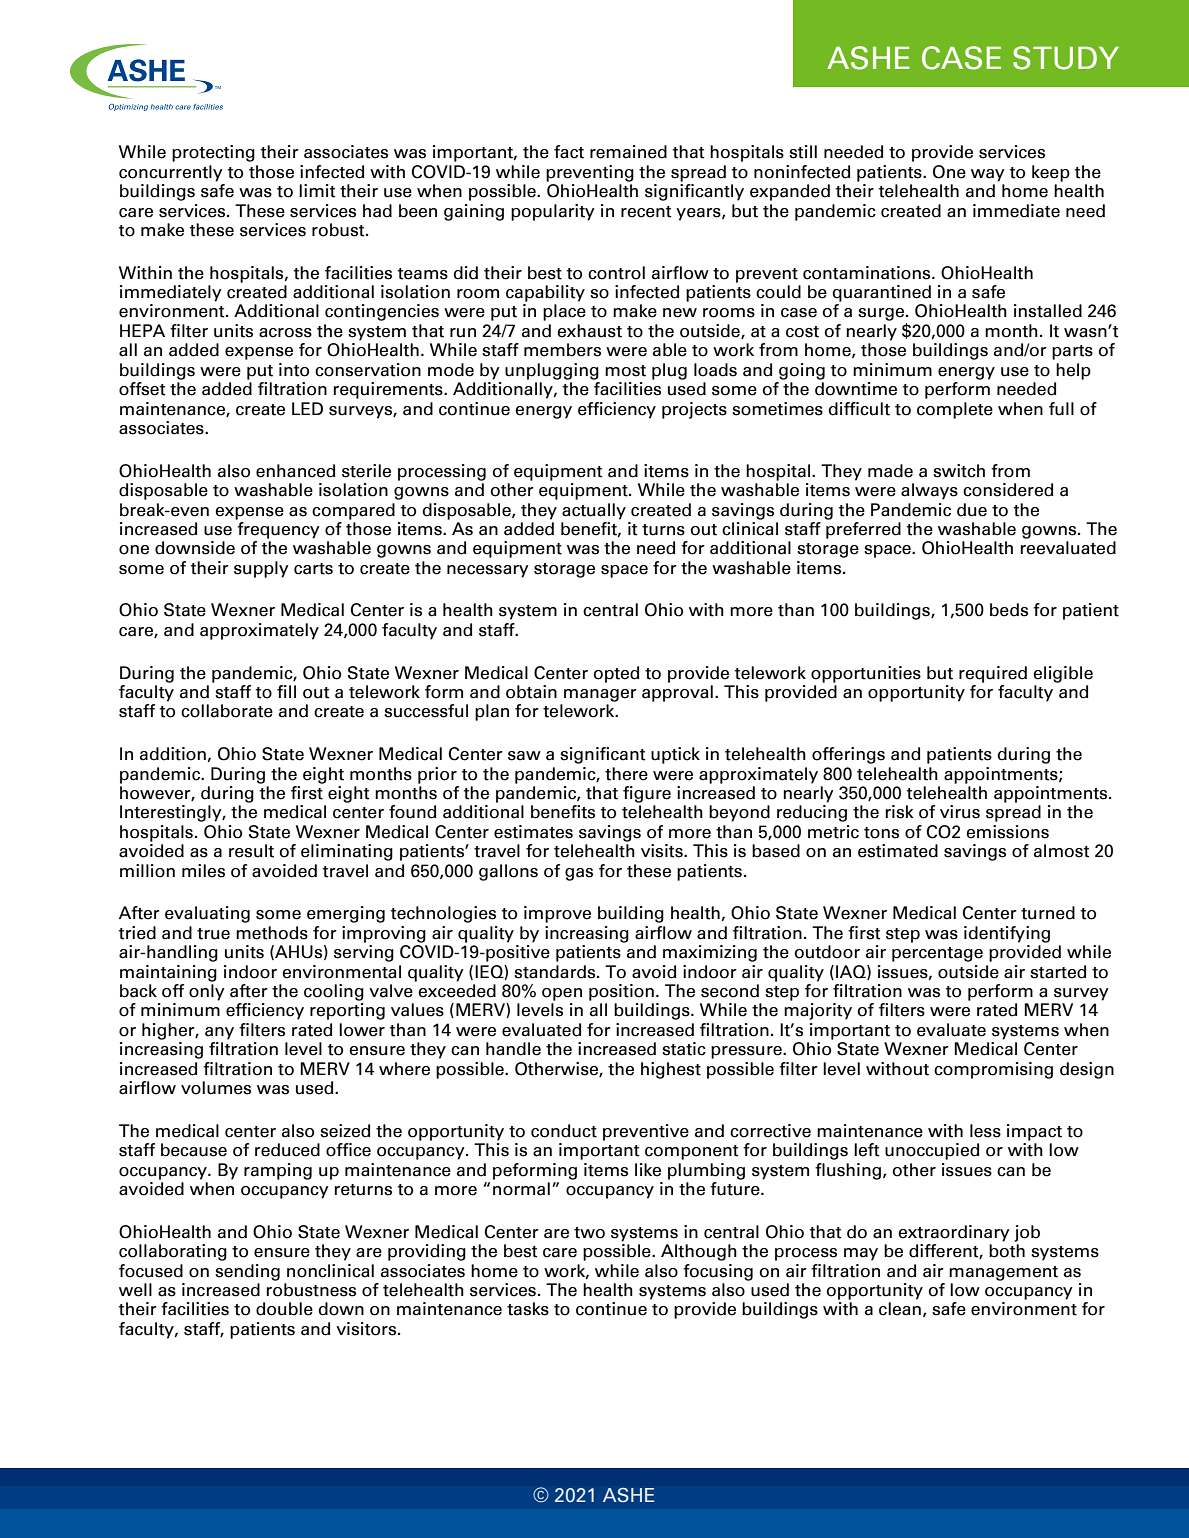  Describe the element at coordinates (247, 1272) in the image. I see `sending` at that location.
